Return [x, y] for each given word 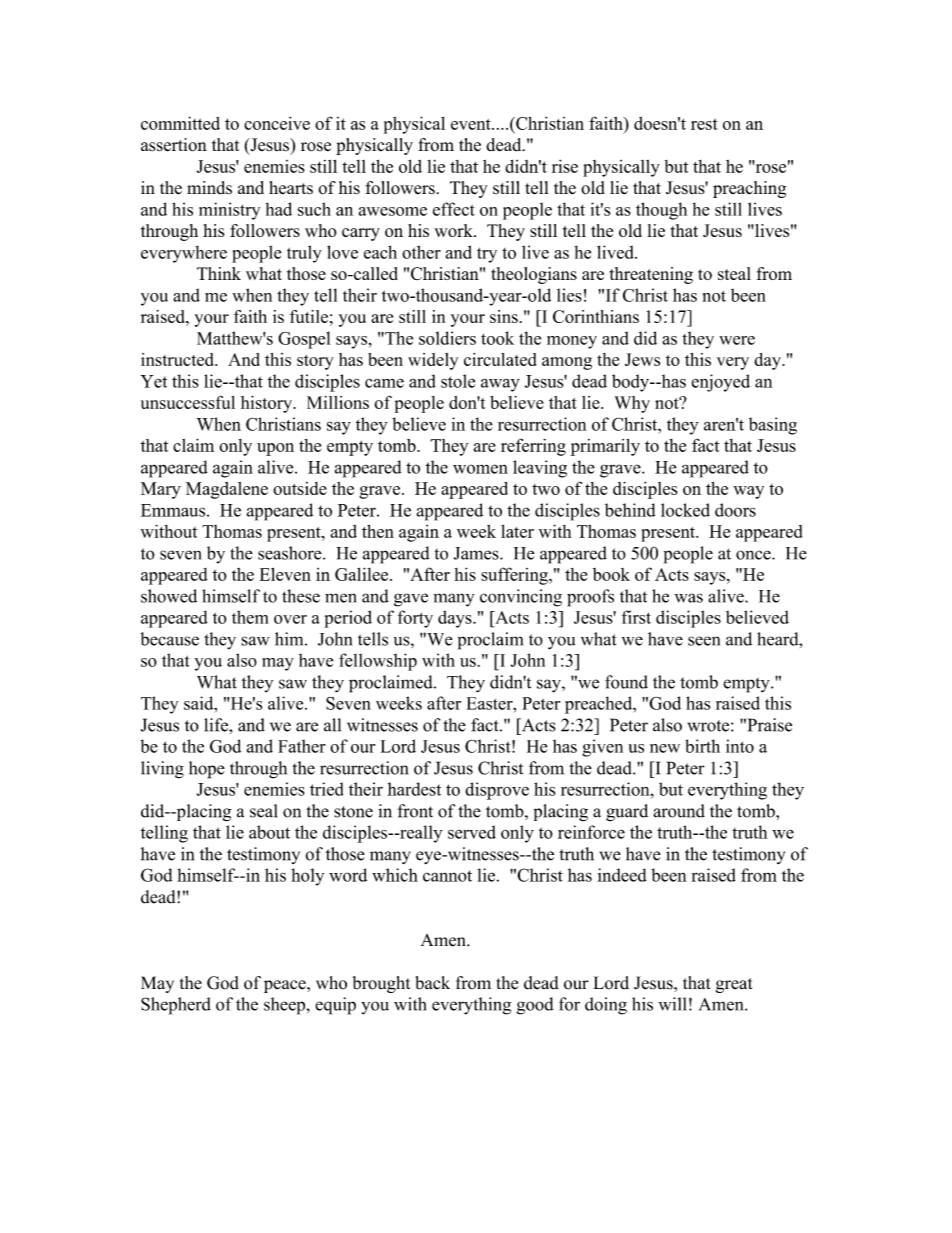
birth [702, 746]
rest [704, 124]
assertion [174, 145]
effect [454, 209]
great [734, 985]
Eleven [285, 574]
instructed [178, 359]
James [477, 553]
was [689, 598]
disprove [497, 791]
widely [433, 361]
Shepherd [176, 1006]
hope [207, 770]
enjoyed [720, 383]
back [432, 983]
